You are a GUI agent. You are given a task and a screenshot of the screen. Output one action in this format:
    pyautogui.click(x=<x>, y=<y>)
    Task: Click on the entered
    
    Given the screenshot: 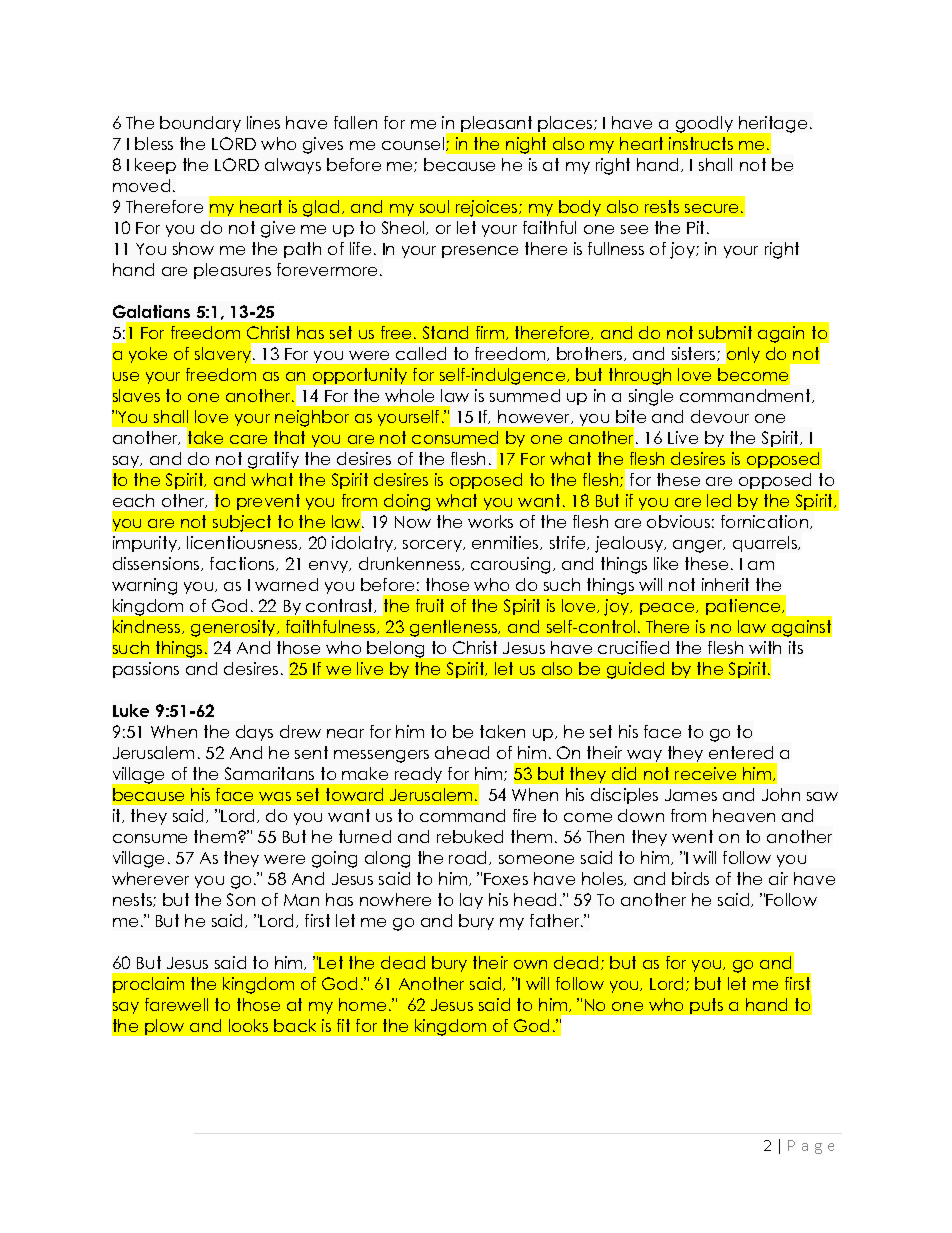 What is the action you would take?
    pyautogui.click(x=741, y=752)
